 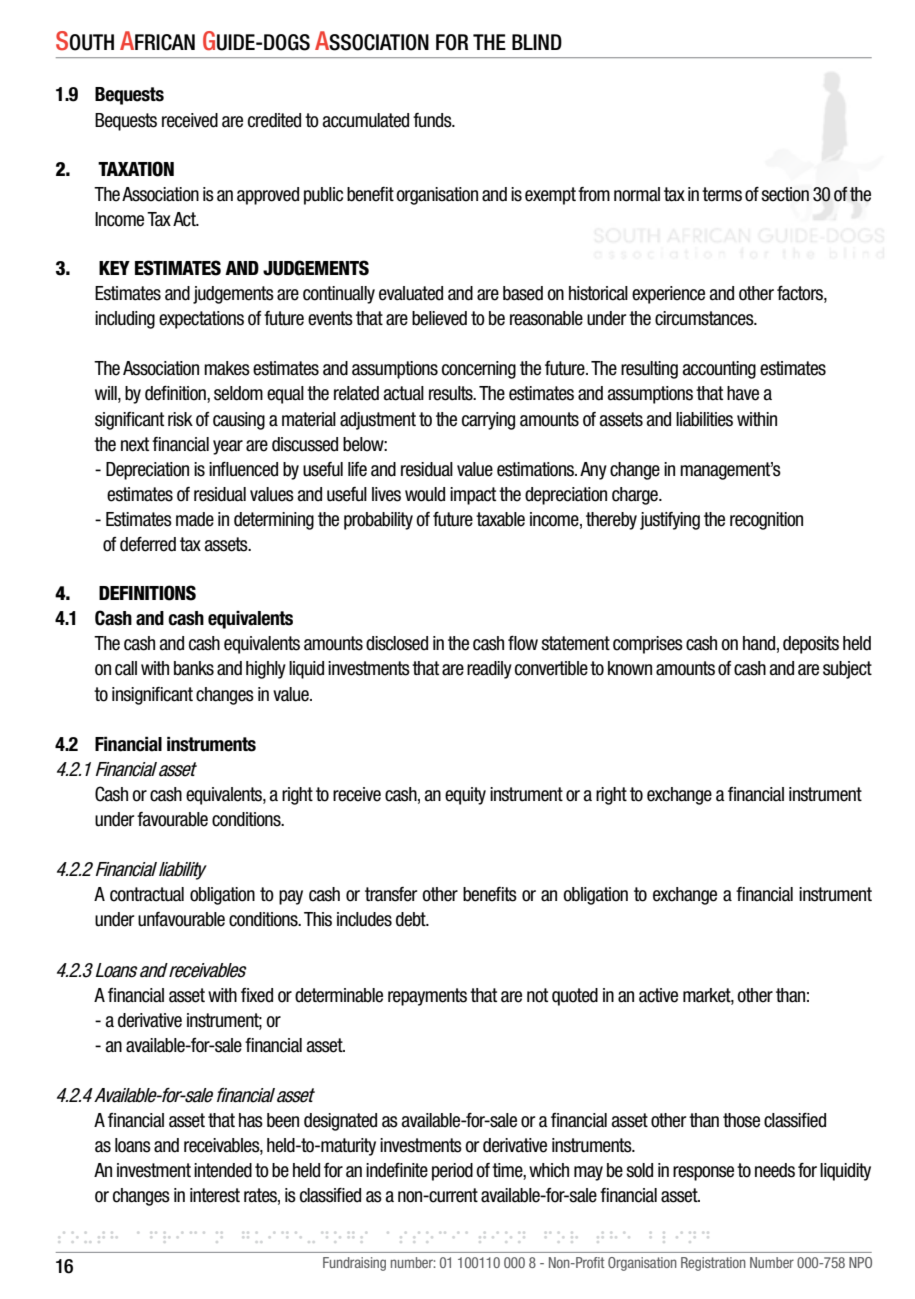 I want to click on interest, so click(x=215, y=1195).
